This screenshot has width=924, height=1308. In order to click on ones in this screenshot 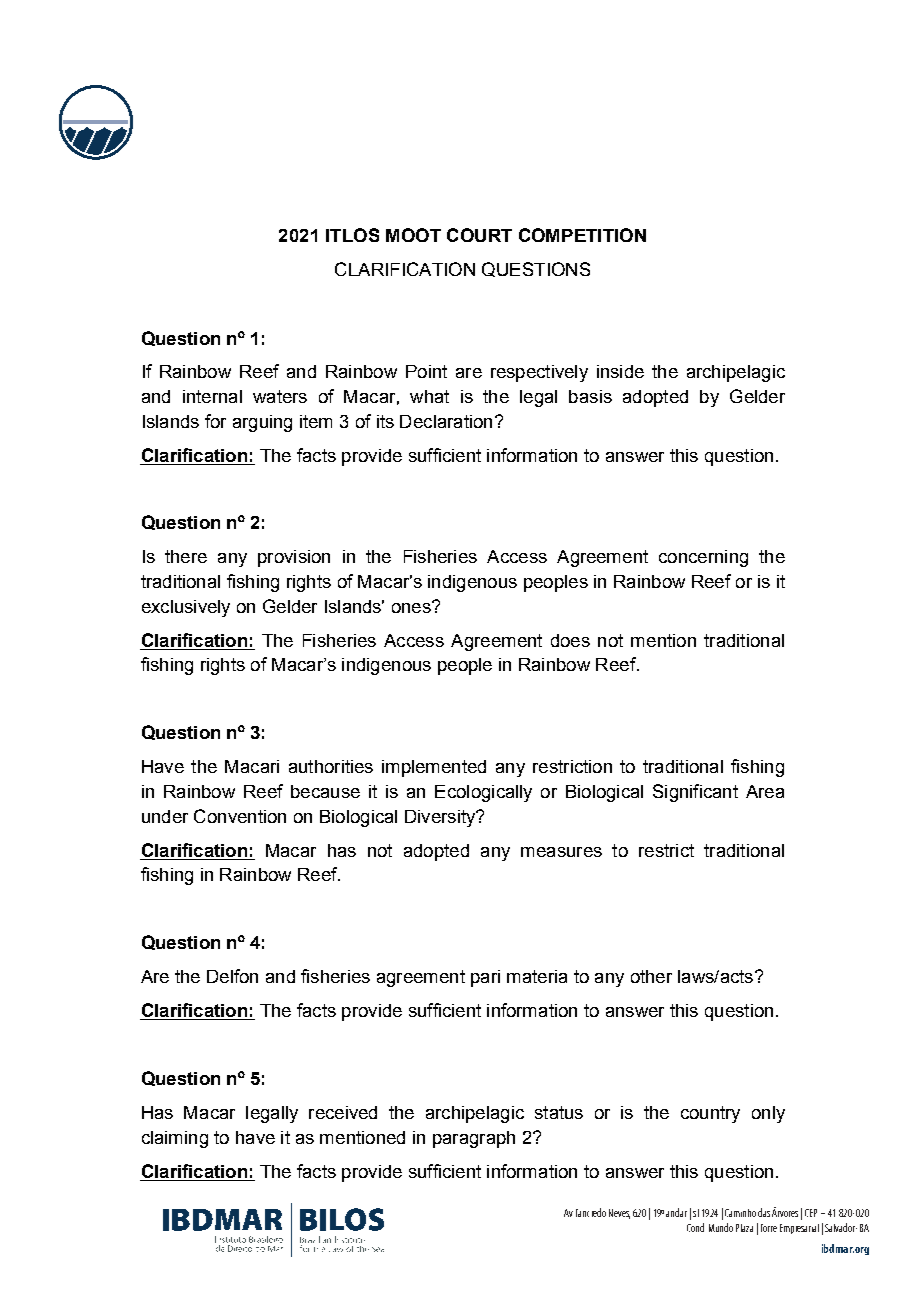, I will do `click(412, 607)`.
